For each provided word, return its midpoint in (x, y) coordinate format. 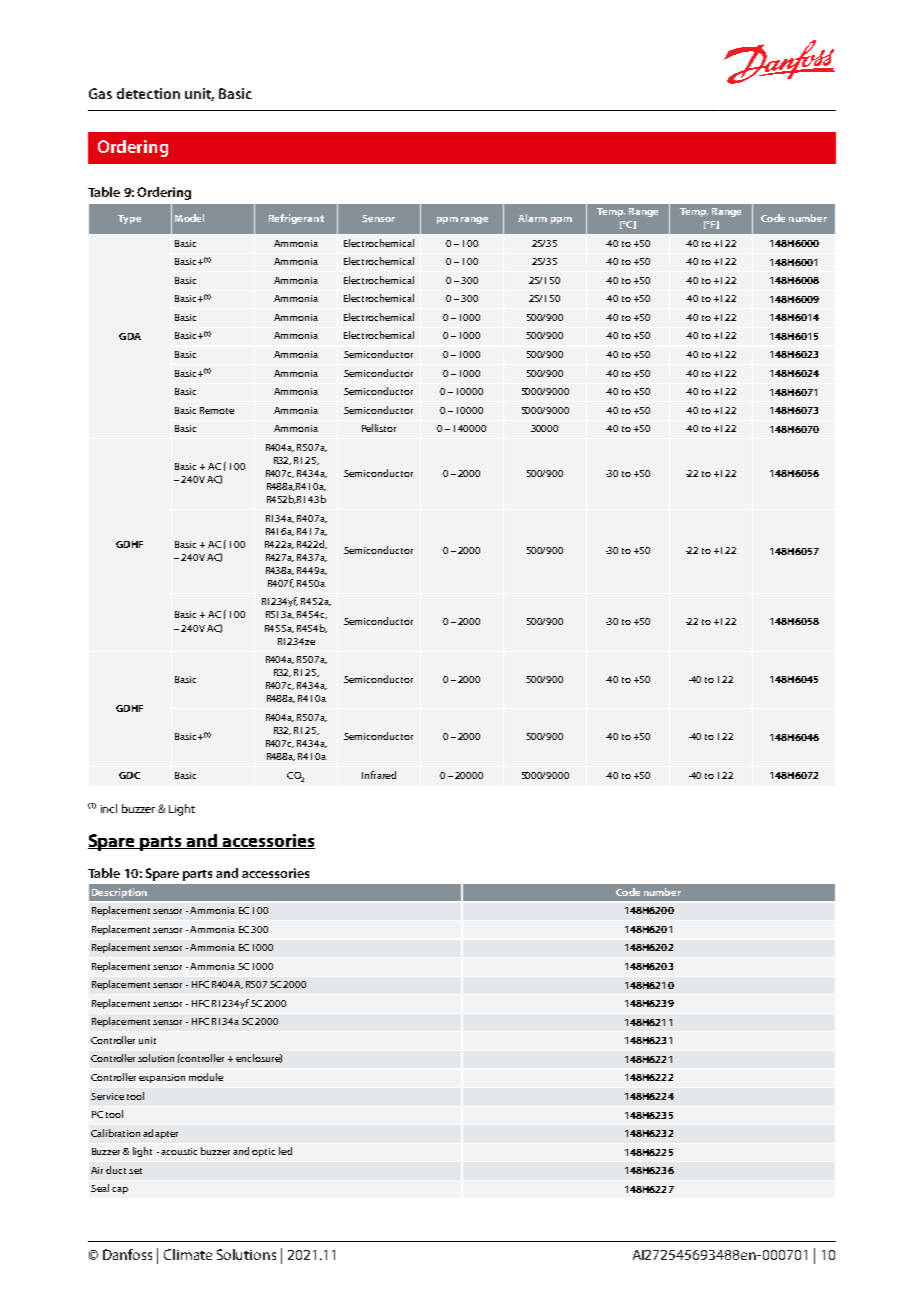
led (285, 1151)
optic (263, 1152)
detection (148, 93)
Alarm (532, 218)
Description (119, 893)
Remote (217, 410)
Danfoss (127, 1254)
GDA (130, 336)
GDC (129, 775)
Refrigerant (296, 219)
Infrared (379, 775)
